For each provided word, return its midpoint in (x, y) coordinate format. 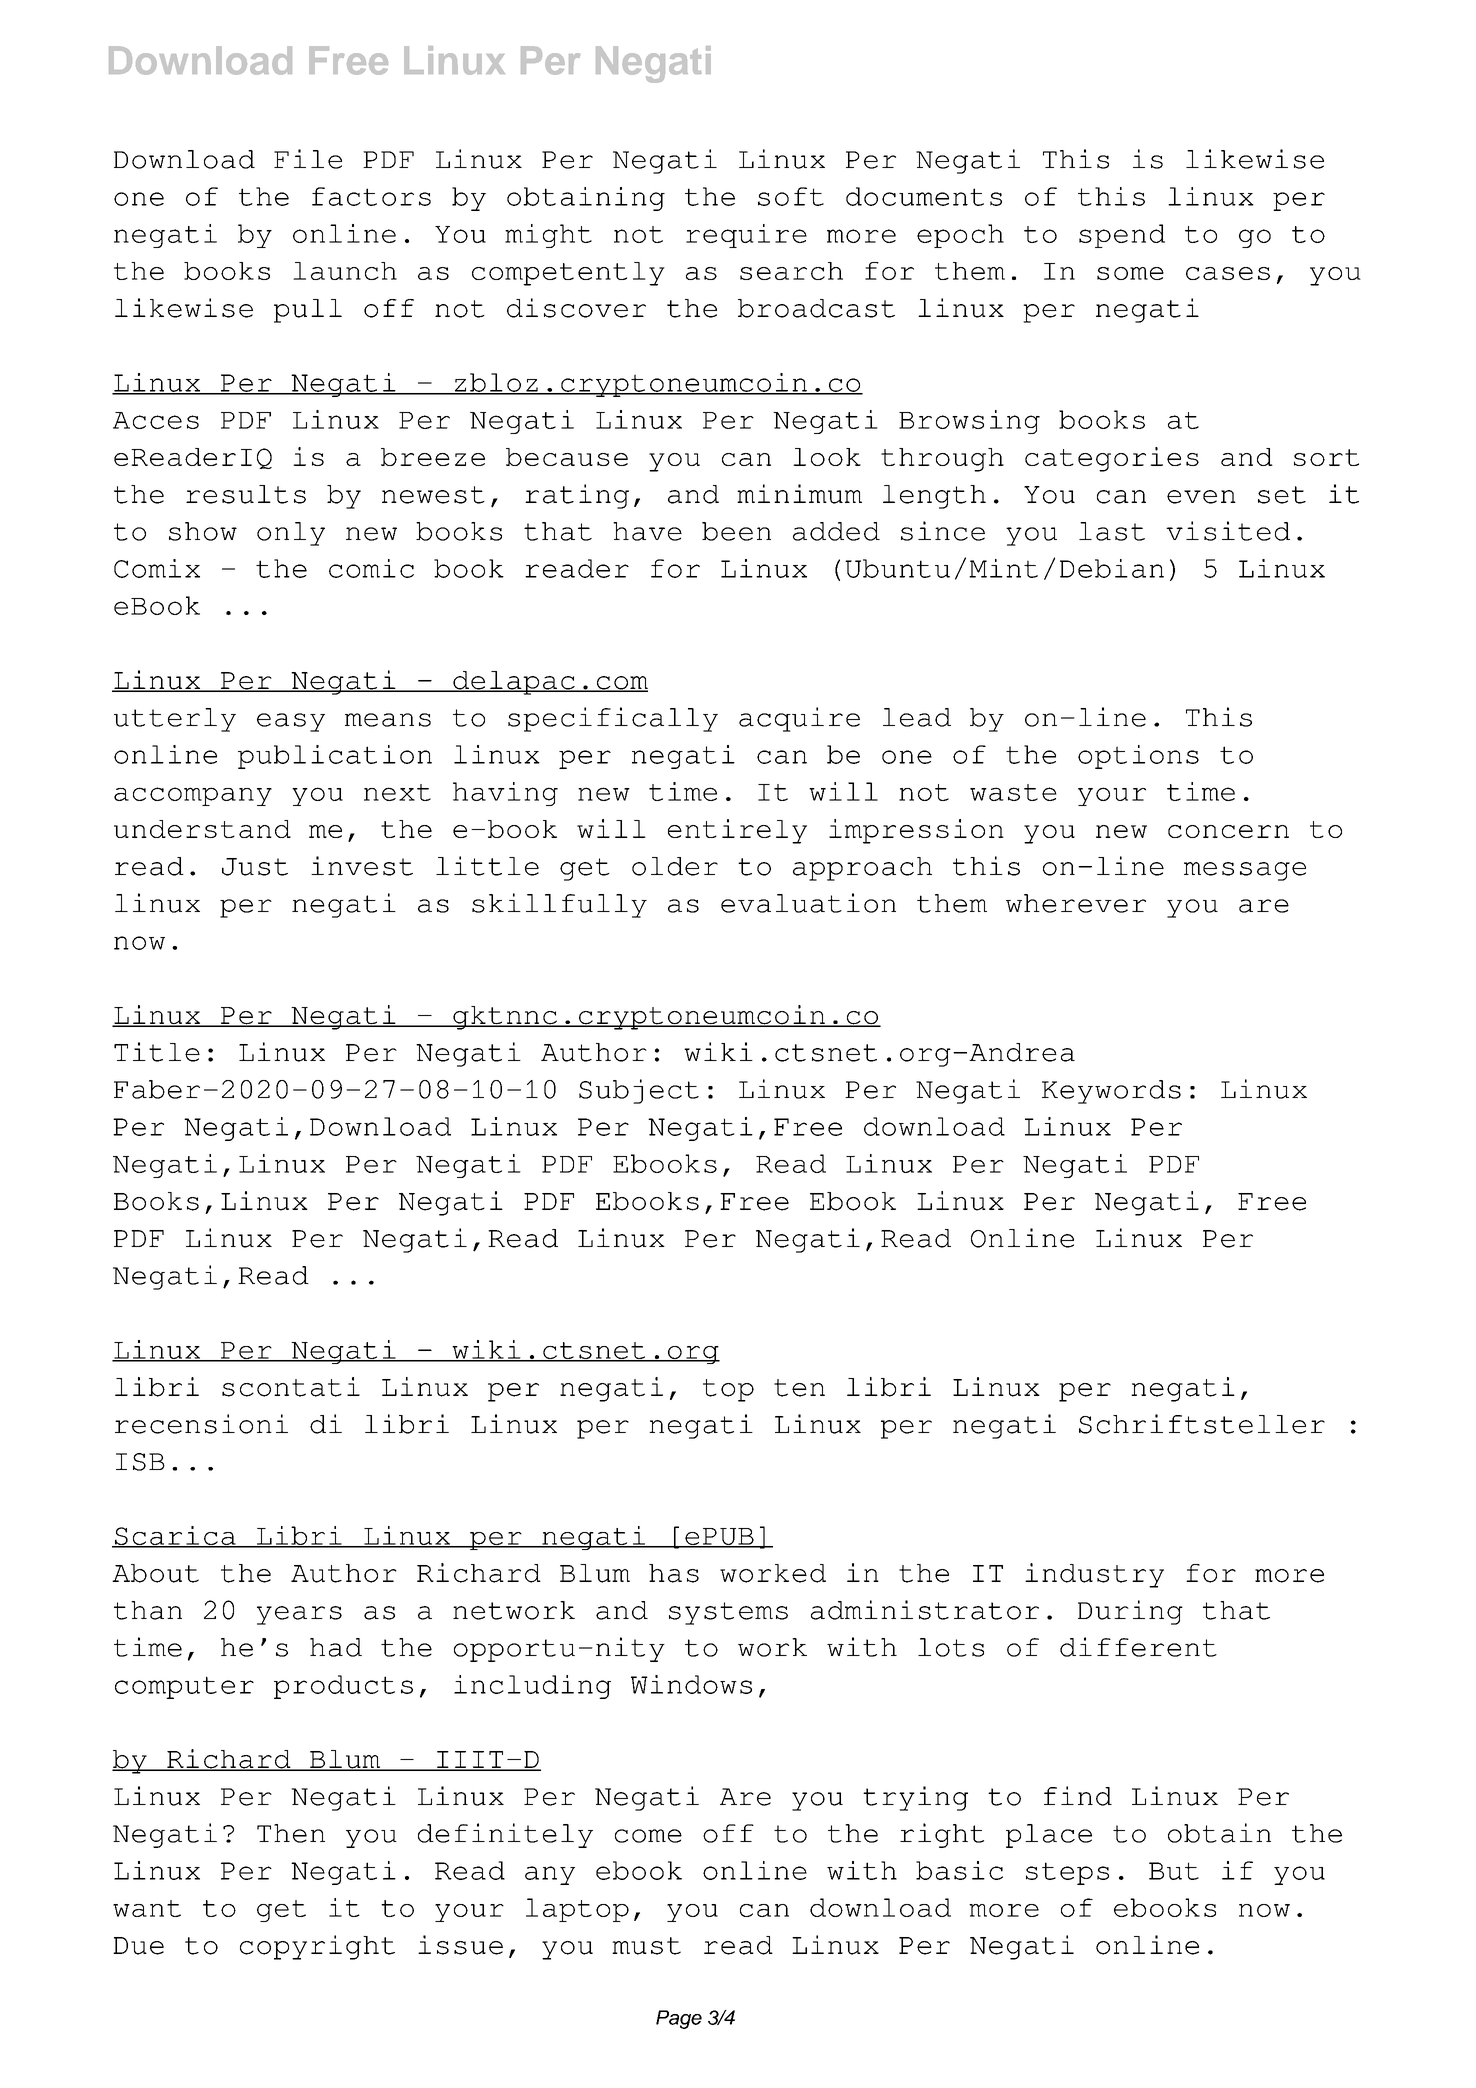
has (674, 1573)
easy (291, 722)
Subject (639, 1091)
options (1138, 757)
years (299, 1615)
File (308, 159)
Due (138, 1946)
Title (157, 1052)
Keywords (1111, 1092)
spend (1122, 236)
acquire (799, 719)
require (746, 236)
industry (1094, 1575)
